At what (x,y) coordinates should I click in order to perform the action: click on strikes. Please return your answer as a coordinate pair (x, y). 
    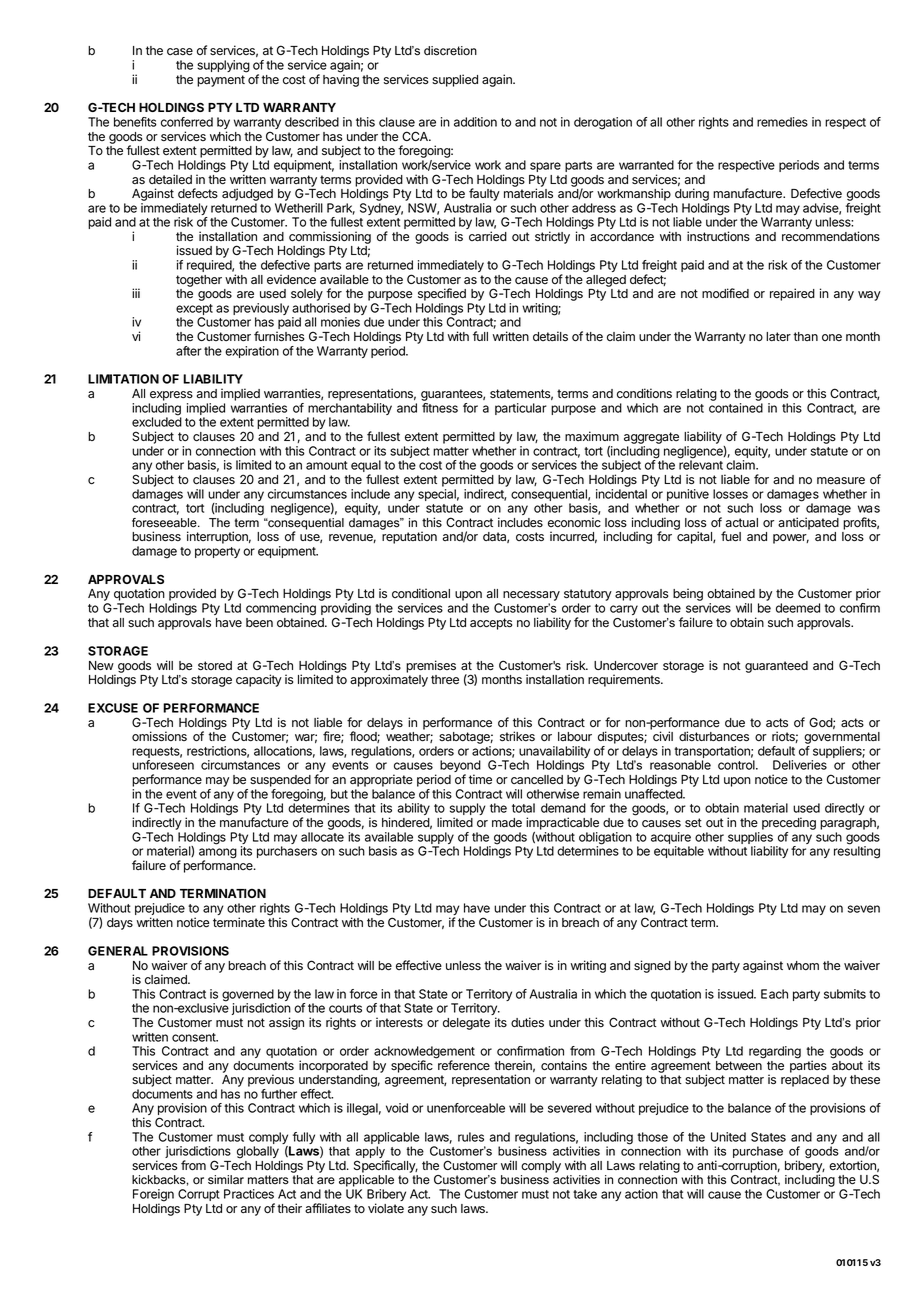
    Looking at the image, I should click on (517, 736).
